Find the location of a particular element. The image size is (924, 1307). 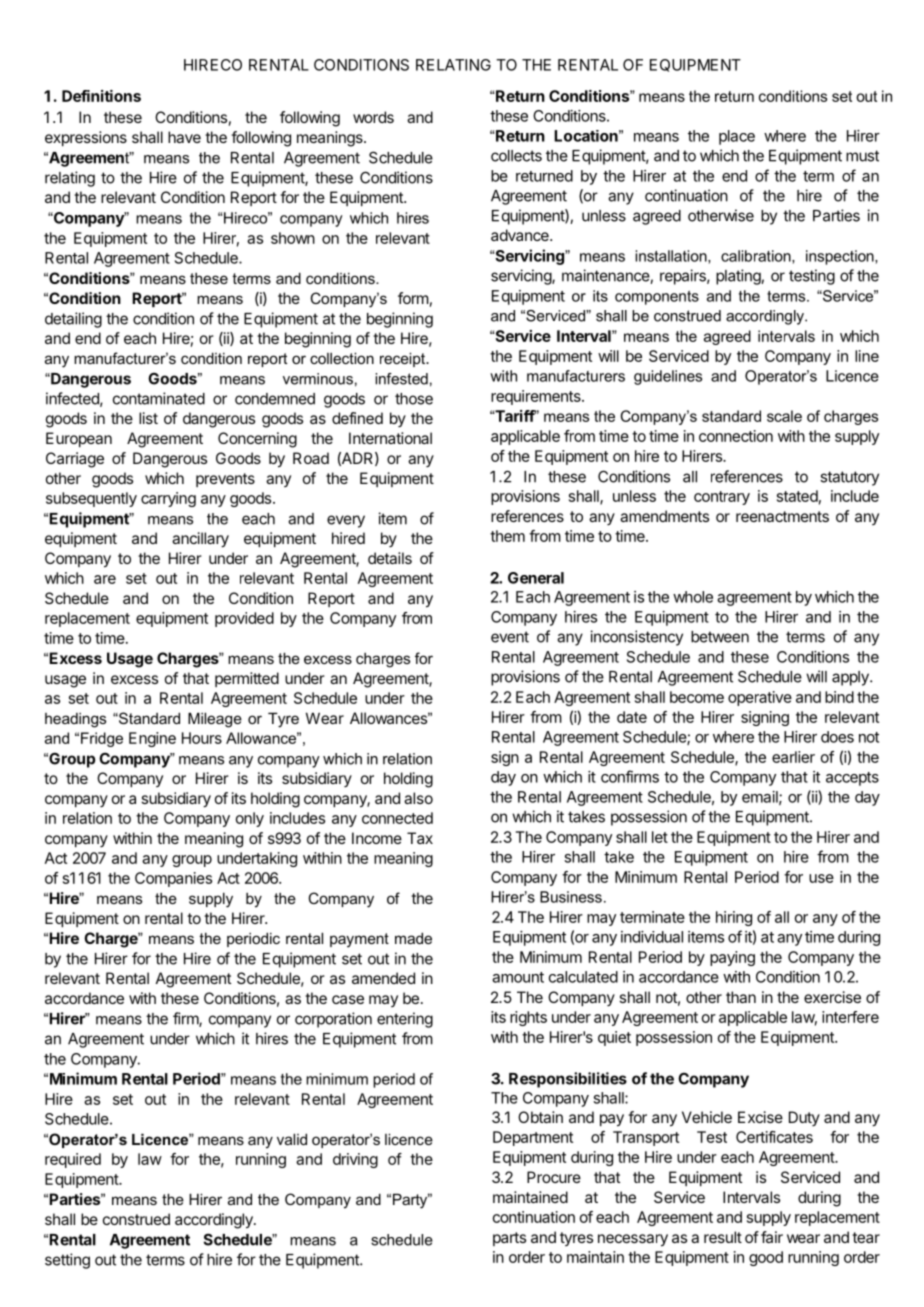

fair is located at coordinates (772, 1237).
